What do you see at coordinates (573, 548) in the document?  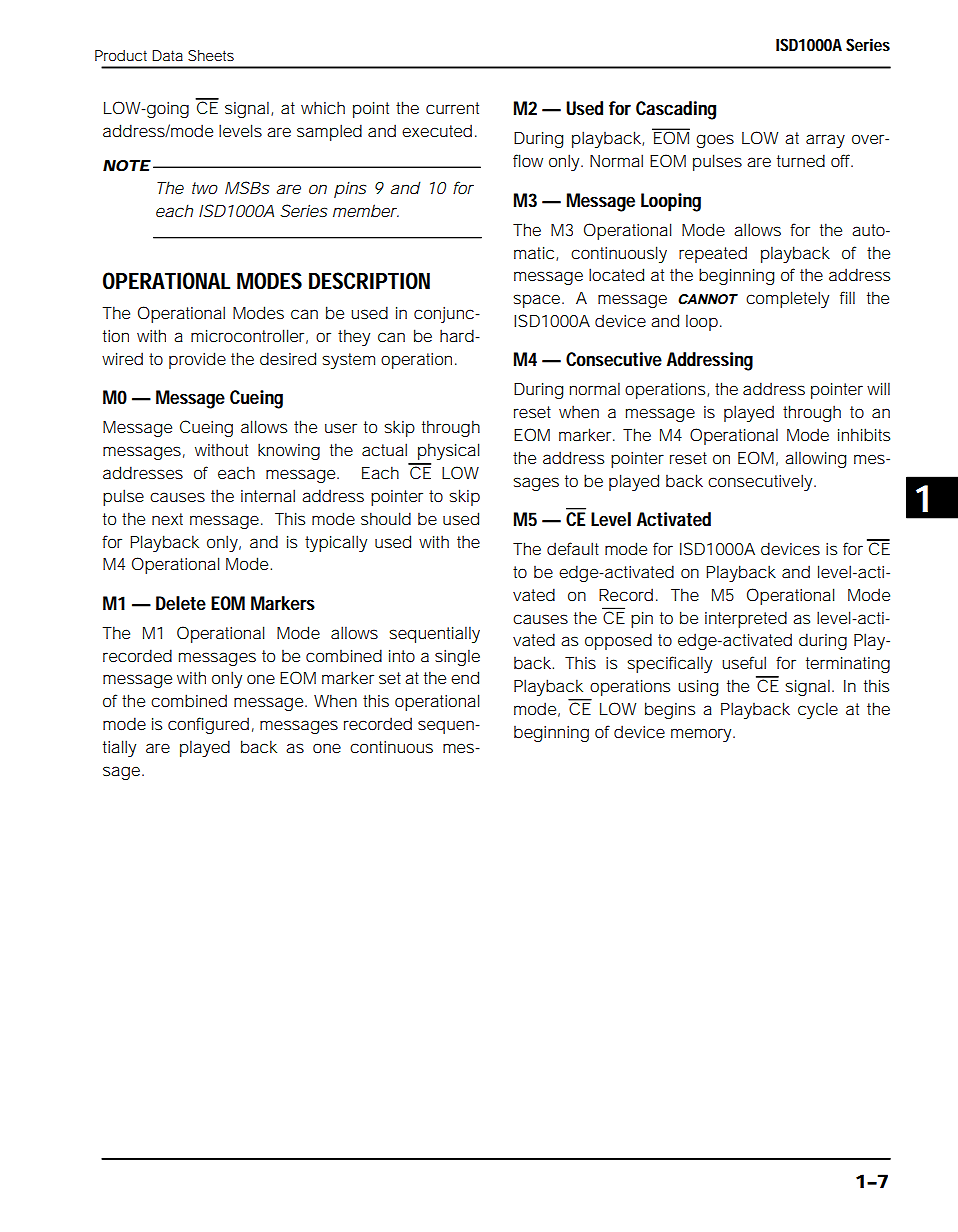 I see `default` at bounding box center [573, 548].
